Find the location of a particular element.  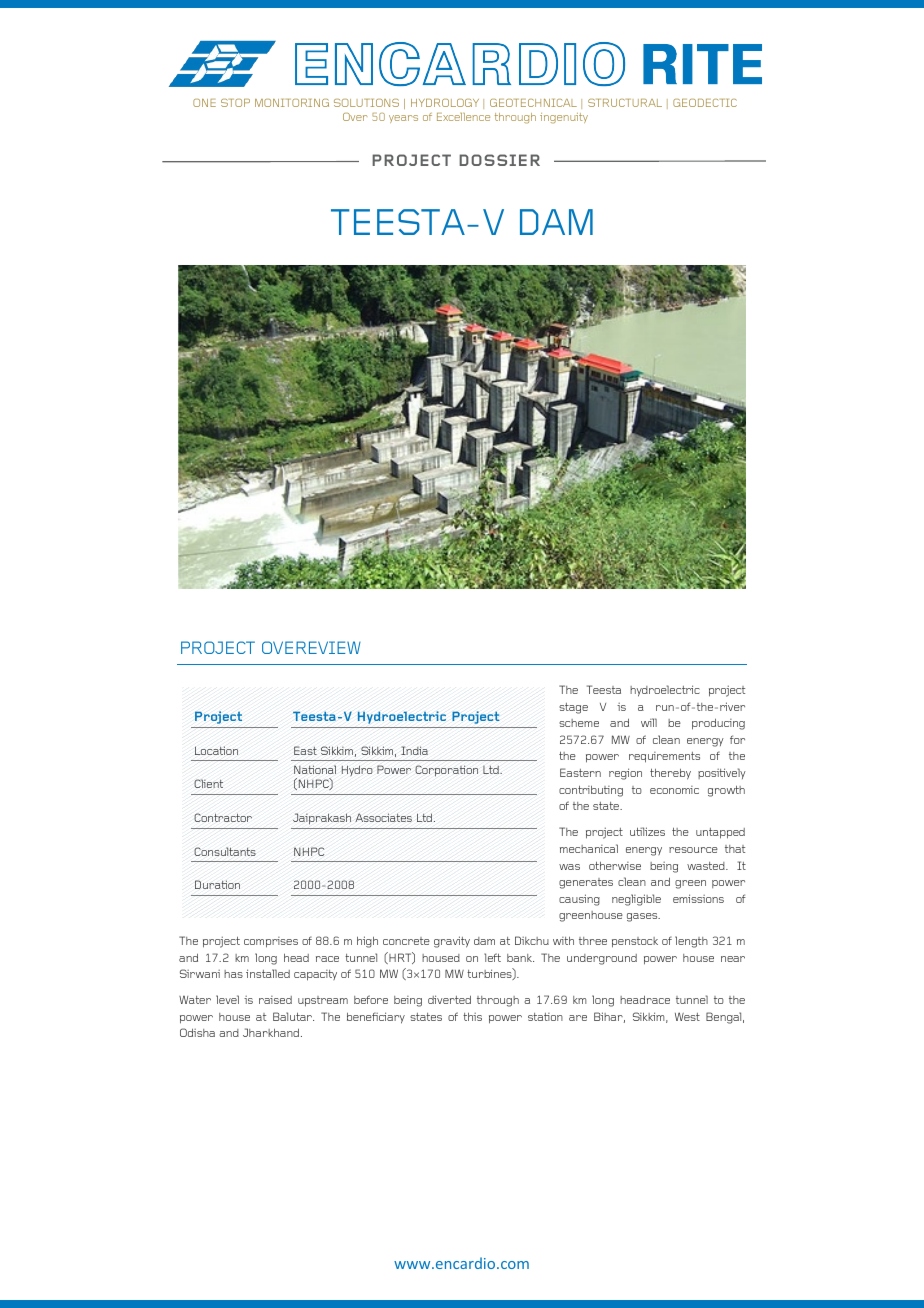

producing is located at coordinates (718, 724).
